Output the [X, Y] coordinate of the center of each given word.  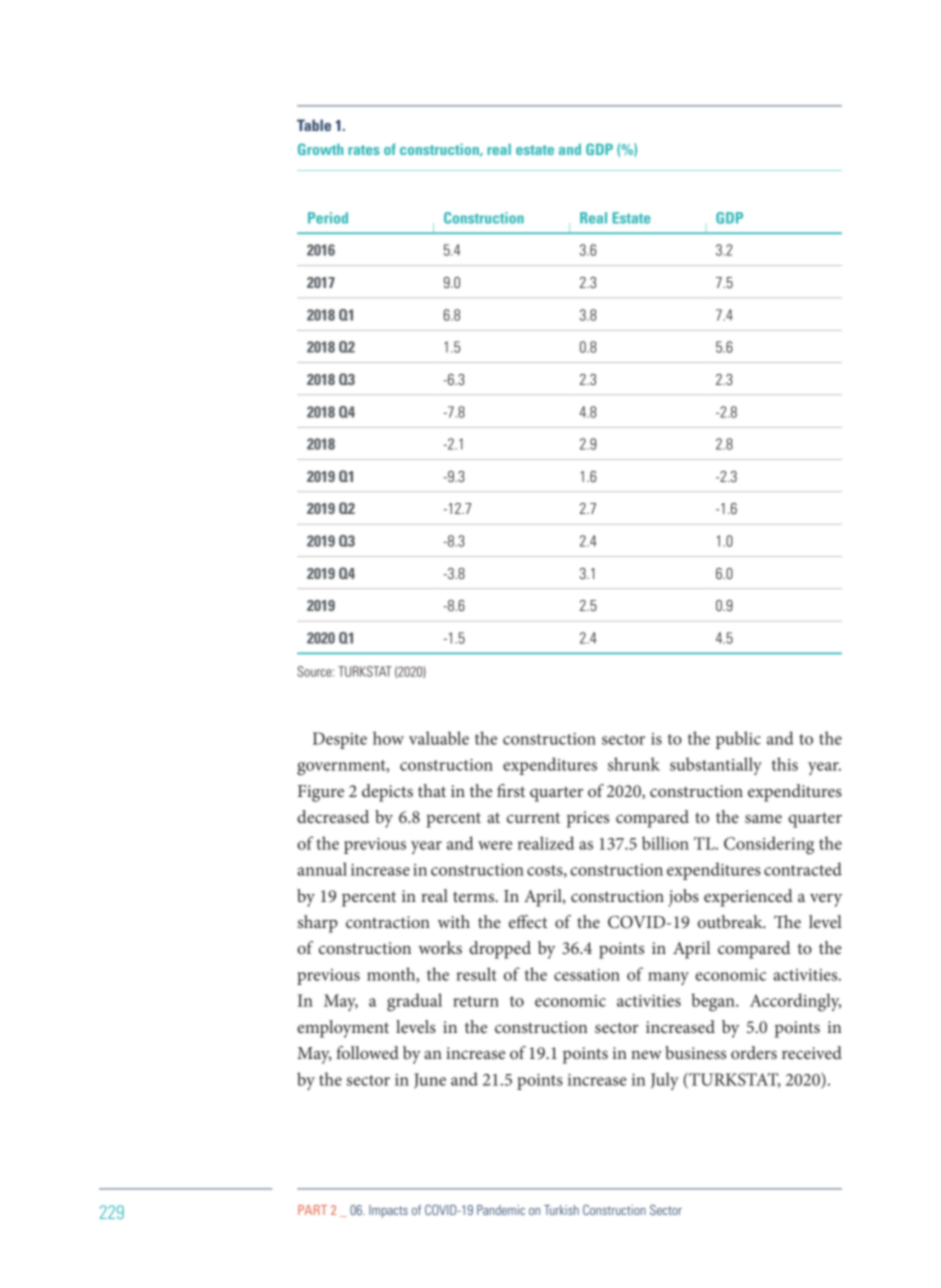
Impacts [388, 1211]
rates [364, 150]
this [785, 764]
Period [328, 218]
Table [314, 125]
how [388, 738]
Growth [320, 149]
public [738, 740]
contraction [388, 922]
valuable [439, 738]
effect [528, 921]
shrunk [634, 764]
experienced [748, 898]
